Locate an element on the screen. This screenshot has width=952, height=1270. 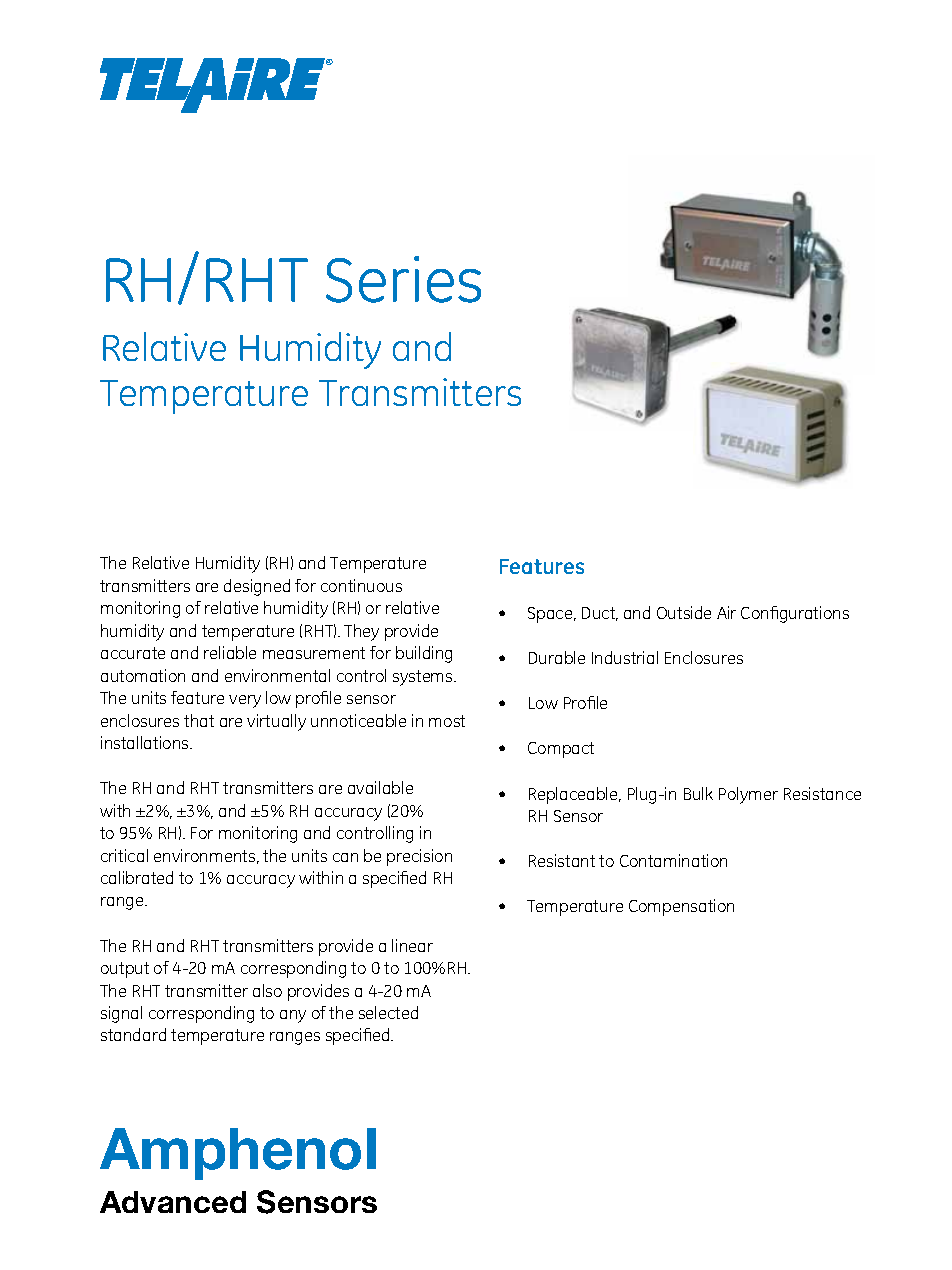
Space is located at coordinates (551, 615).
